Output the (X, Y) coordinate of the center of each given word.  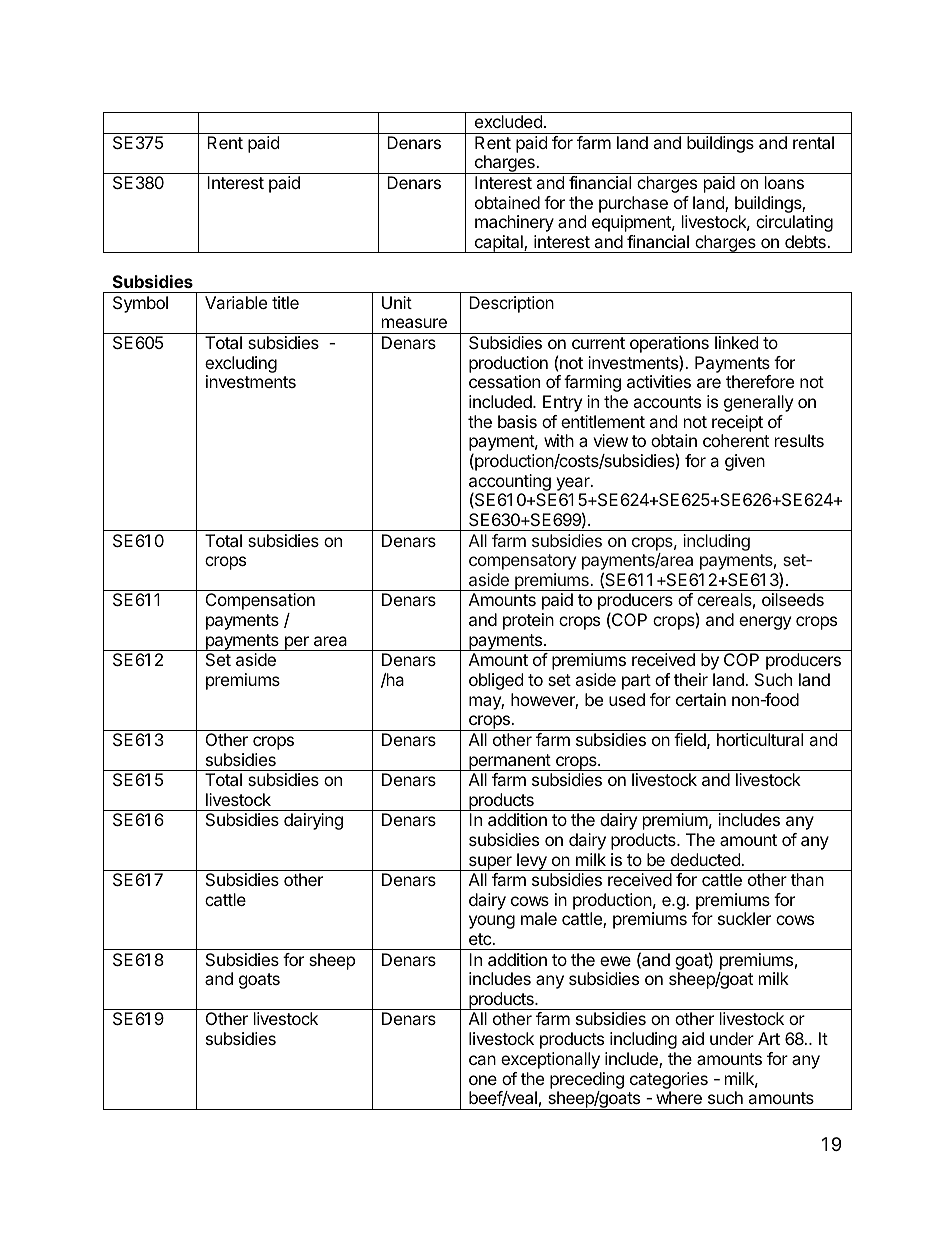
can (482, 1060)
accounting (510, 483)
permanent (509, 762)
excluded (508, 121)
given (745, 462)
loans (784, 182)
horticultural (760, 739)
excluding (241, 364)
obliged (496, 681)
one (483, 1080)
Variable (236, 302)
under (732, 1038)
